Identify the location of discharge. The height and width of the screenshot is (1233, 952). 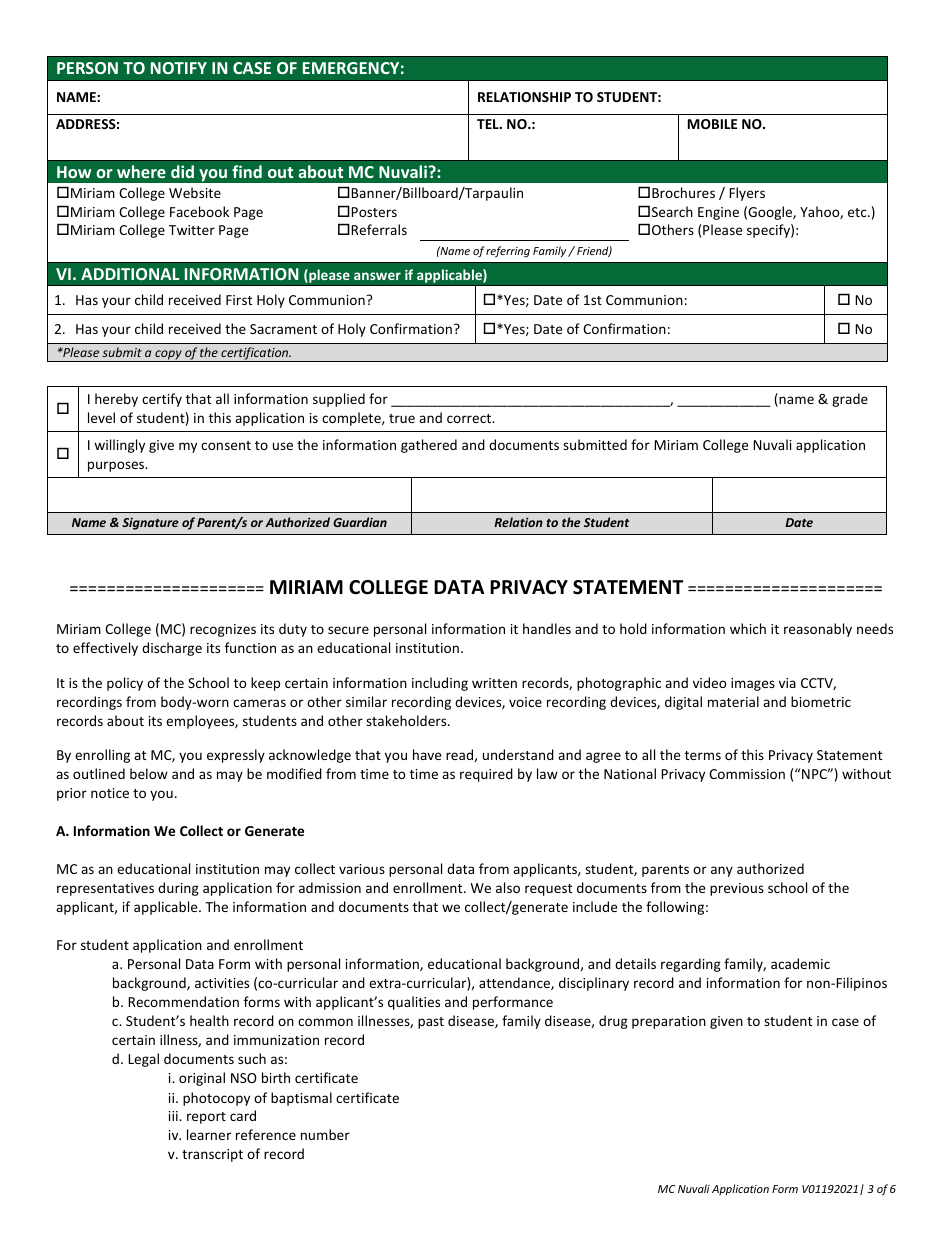
(172, 649).
